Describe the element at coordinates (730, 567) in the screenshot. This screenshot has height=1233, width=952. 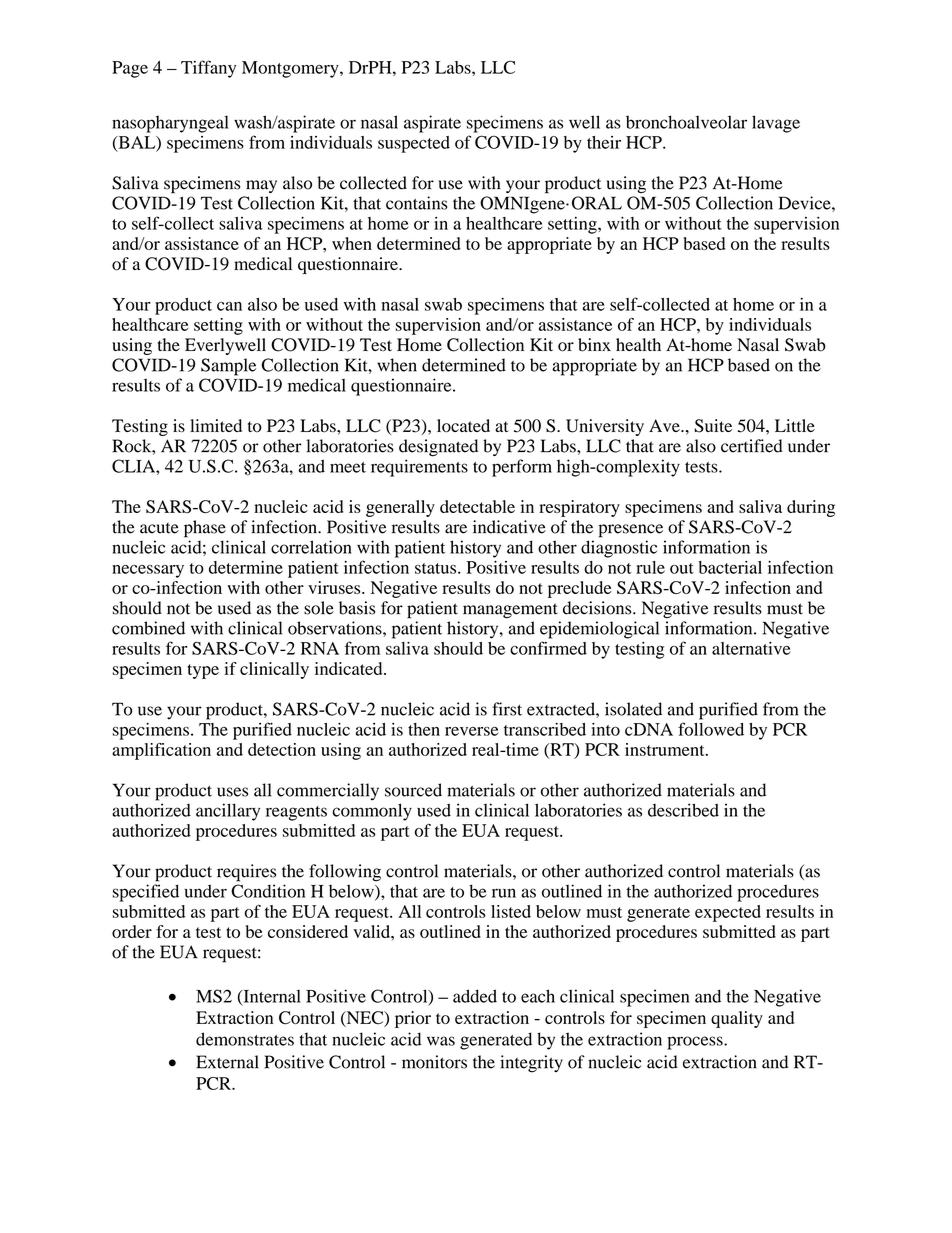
I see `bacterial` at that location.
